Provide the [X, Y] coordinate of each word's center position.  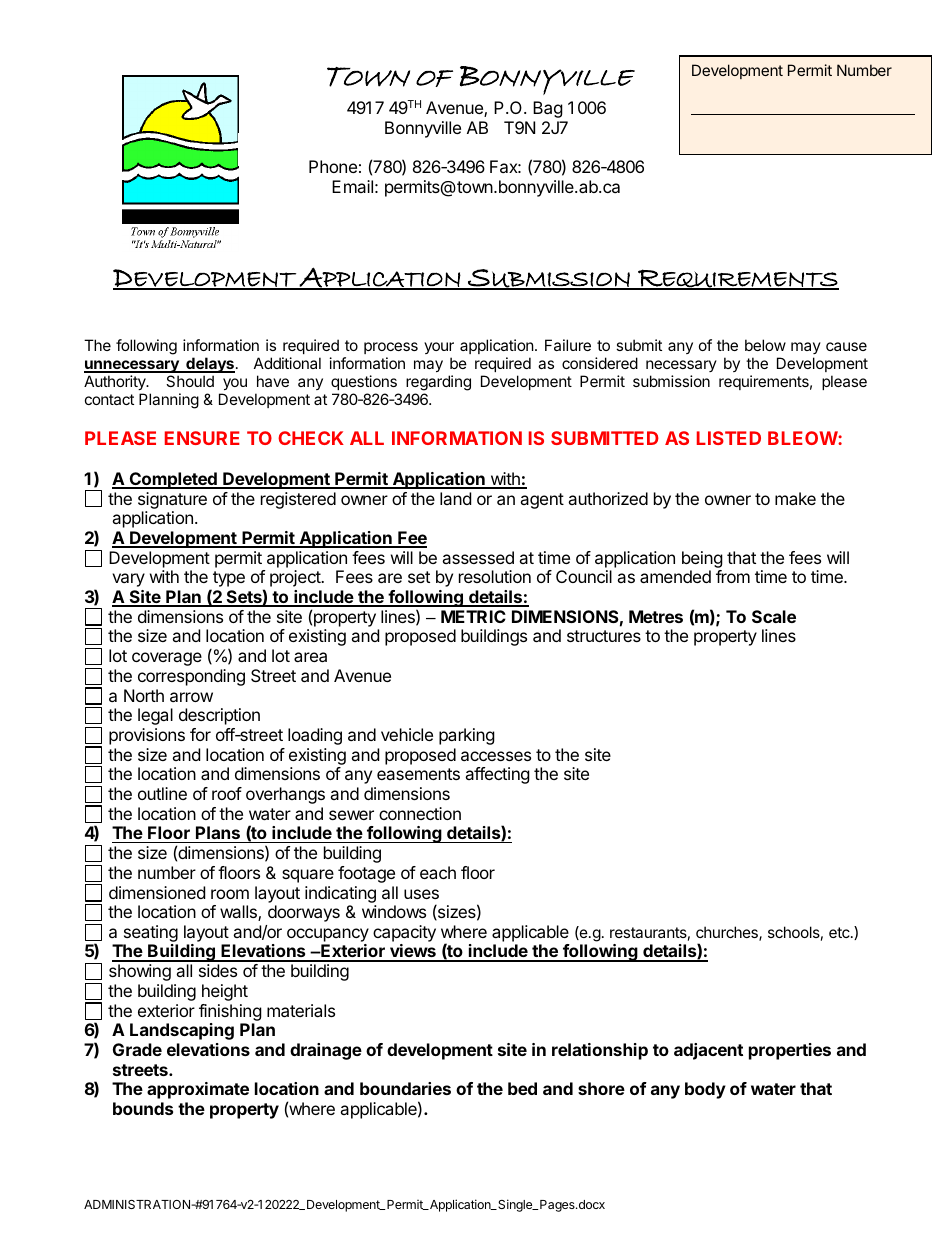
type [228, 580]
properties [790, 1051]
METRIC [473, 616]
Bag [548, 109]
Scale [774, 616]
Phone [333, 166]
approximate [198, 1090]
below [765, 345]
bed [522, 1088]
